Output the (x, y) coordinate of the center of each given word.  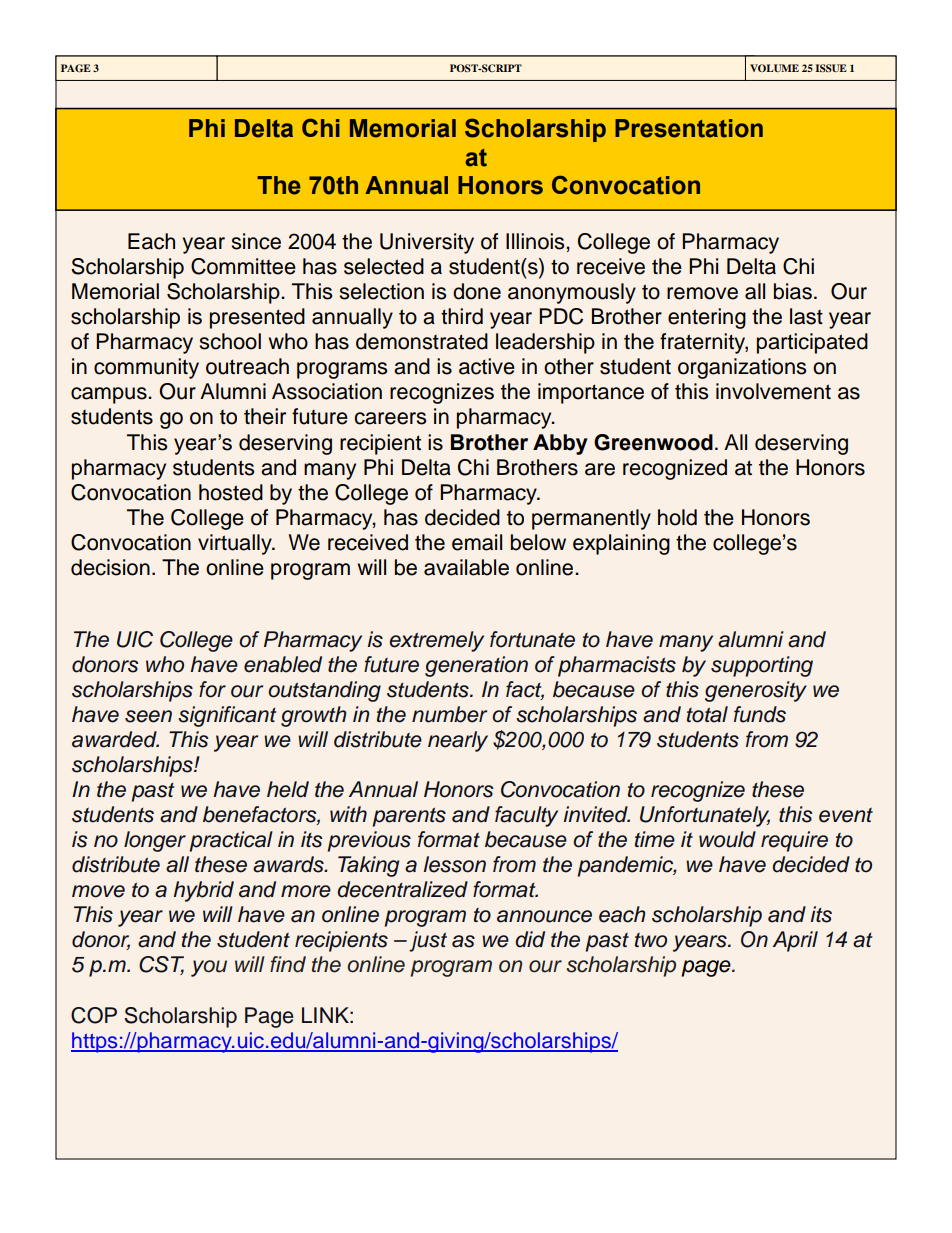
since (256, 241)
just (428, 941)
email (477, 542)
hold (677, 517)
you (209, 968)
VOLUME (774, 68)
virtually (236, 544)
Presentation (689, 128)
